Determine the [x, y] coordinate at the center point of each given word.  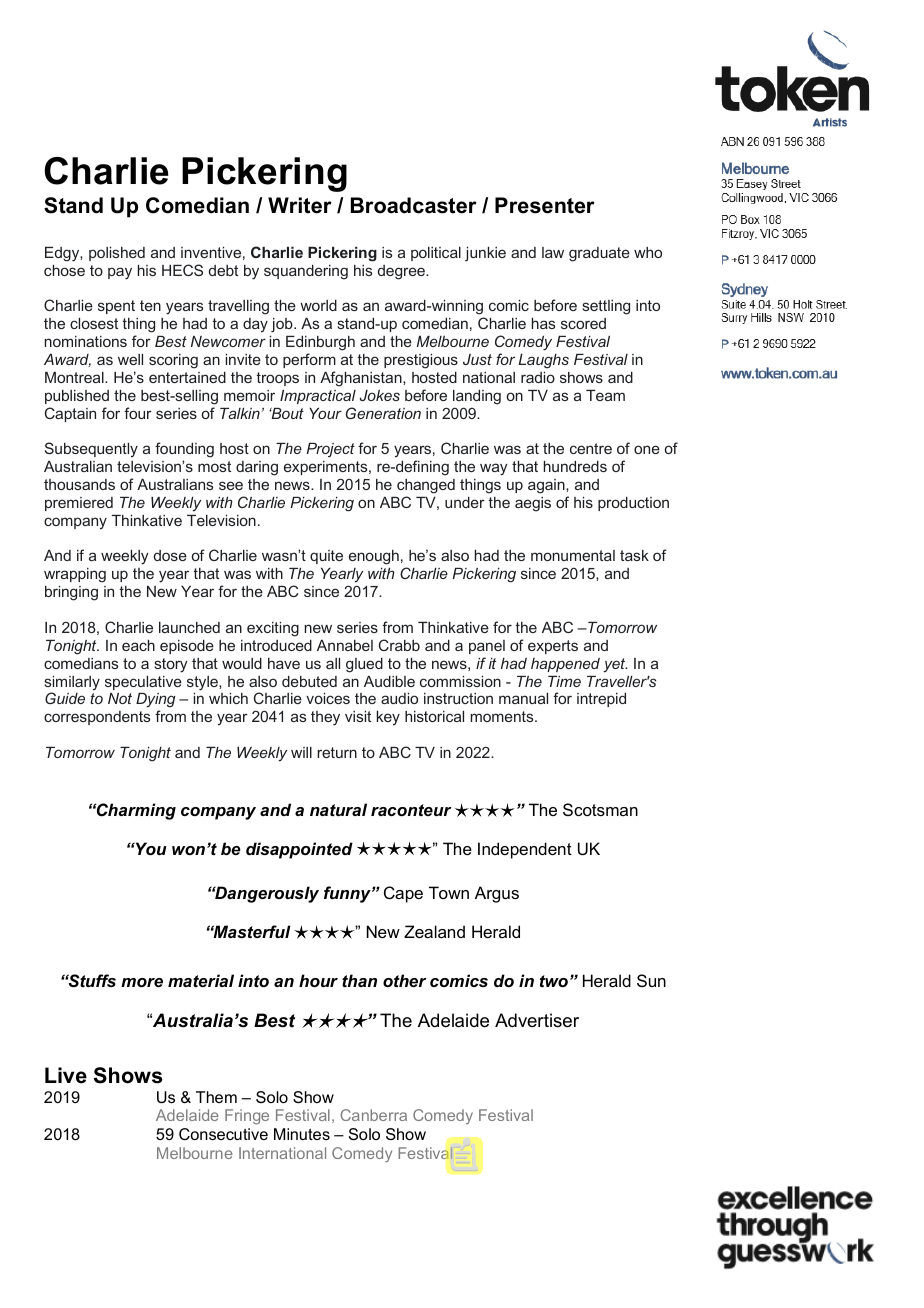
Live [66, 1075]
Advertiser [537, 1020]
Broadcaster [414, 205]
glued [364, 665]
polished [117, 254]
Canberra [373, 1115]
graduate [599, 254]
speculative [143, 683]
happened [565, 665]
